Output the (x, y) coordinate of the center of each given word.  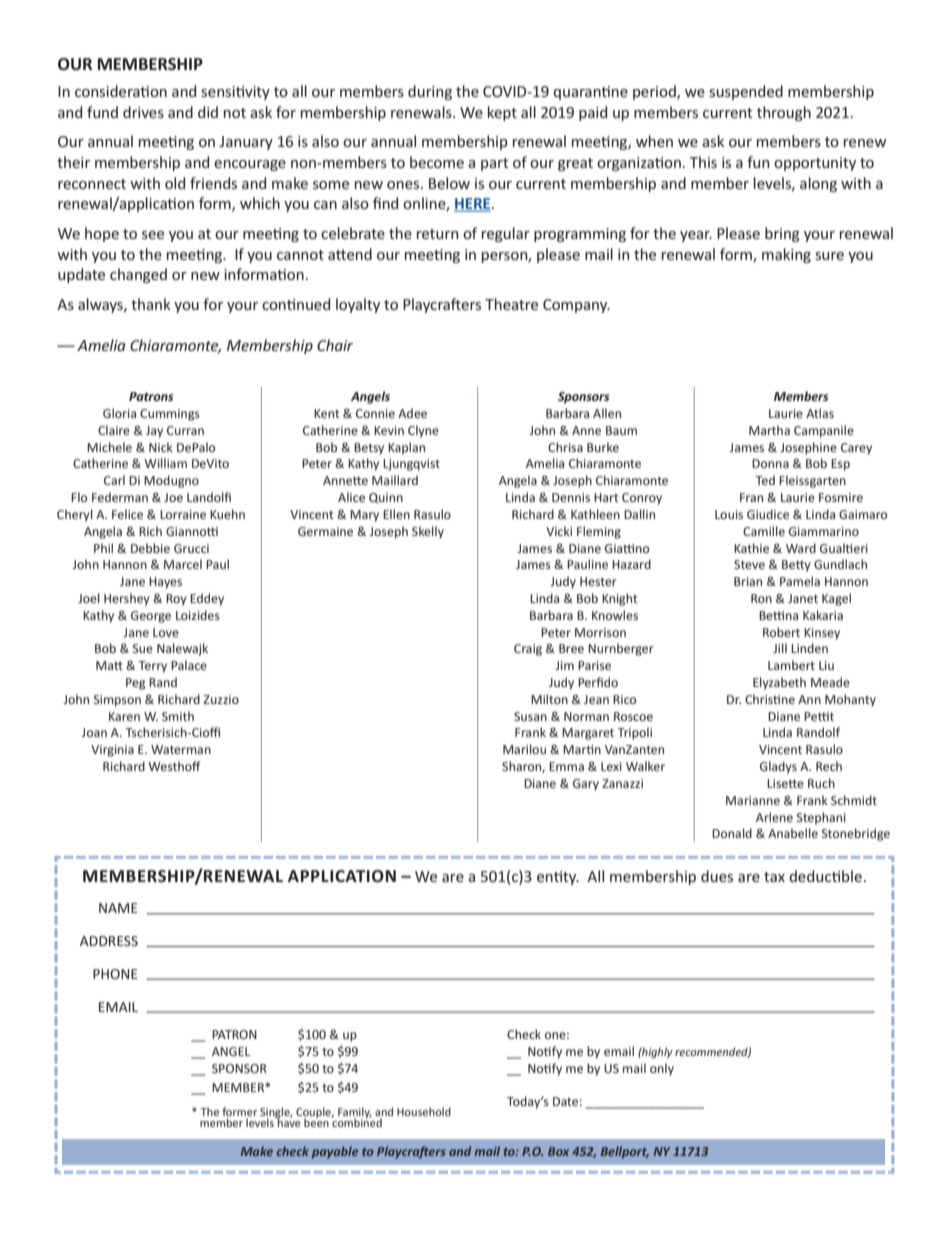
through (784, 113)
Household (424, 1111)
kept (502, 113)
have (288, 1121)
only (662, 1069)
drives (143, 112)
